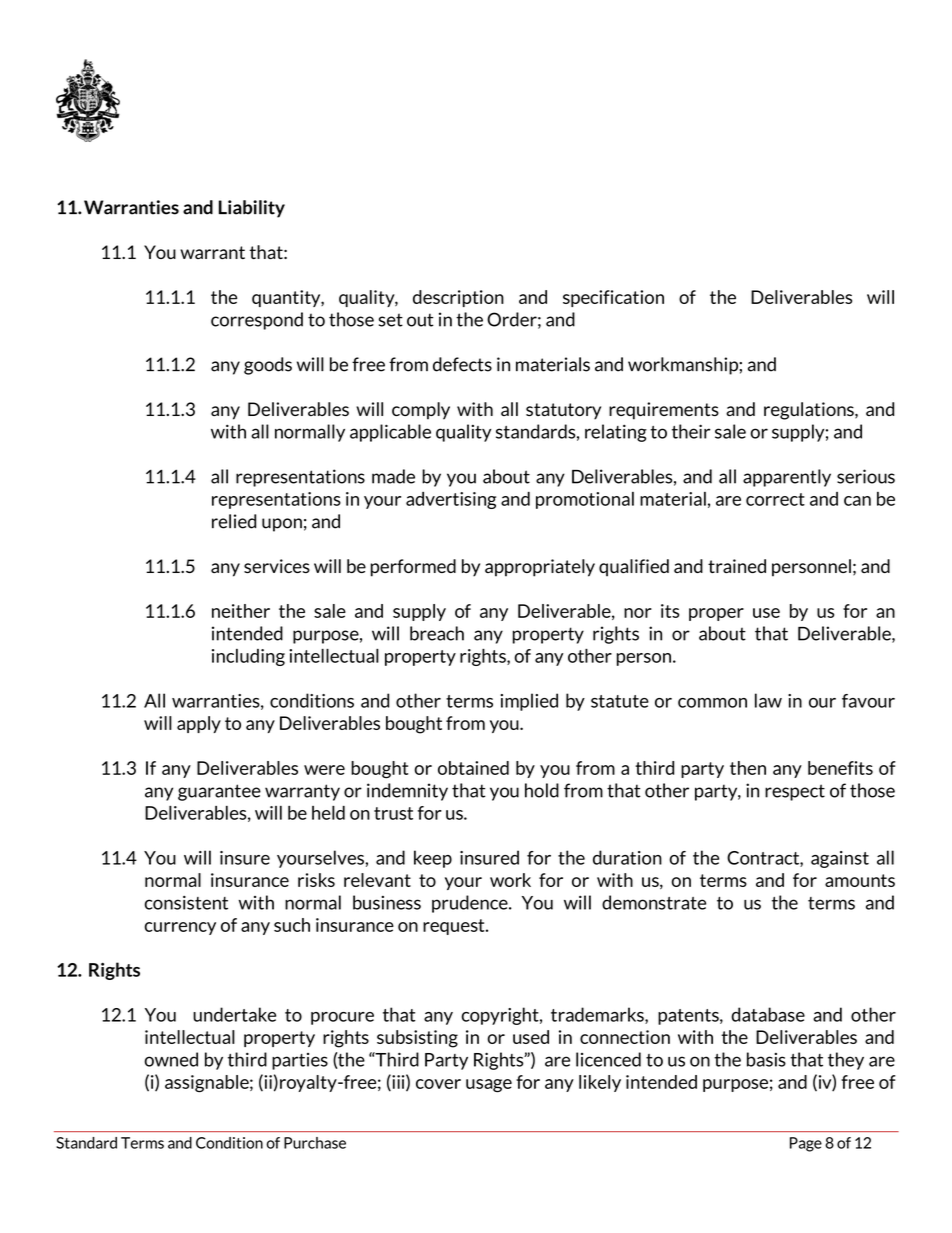  What do you see at coordinates (315, 1143) in the screenshot?
I see `Purchase` at bounding box center [315, 1143].
